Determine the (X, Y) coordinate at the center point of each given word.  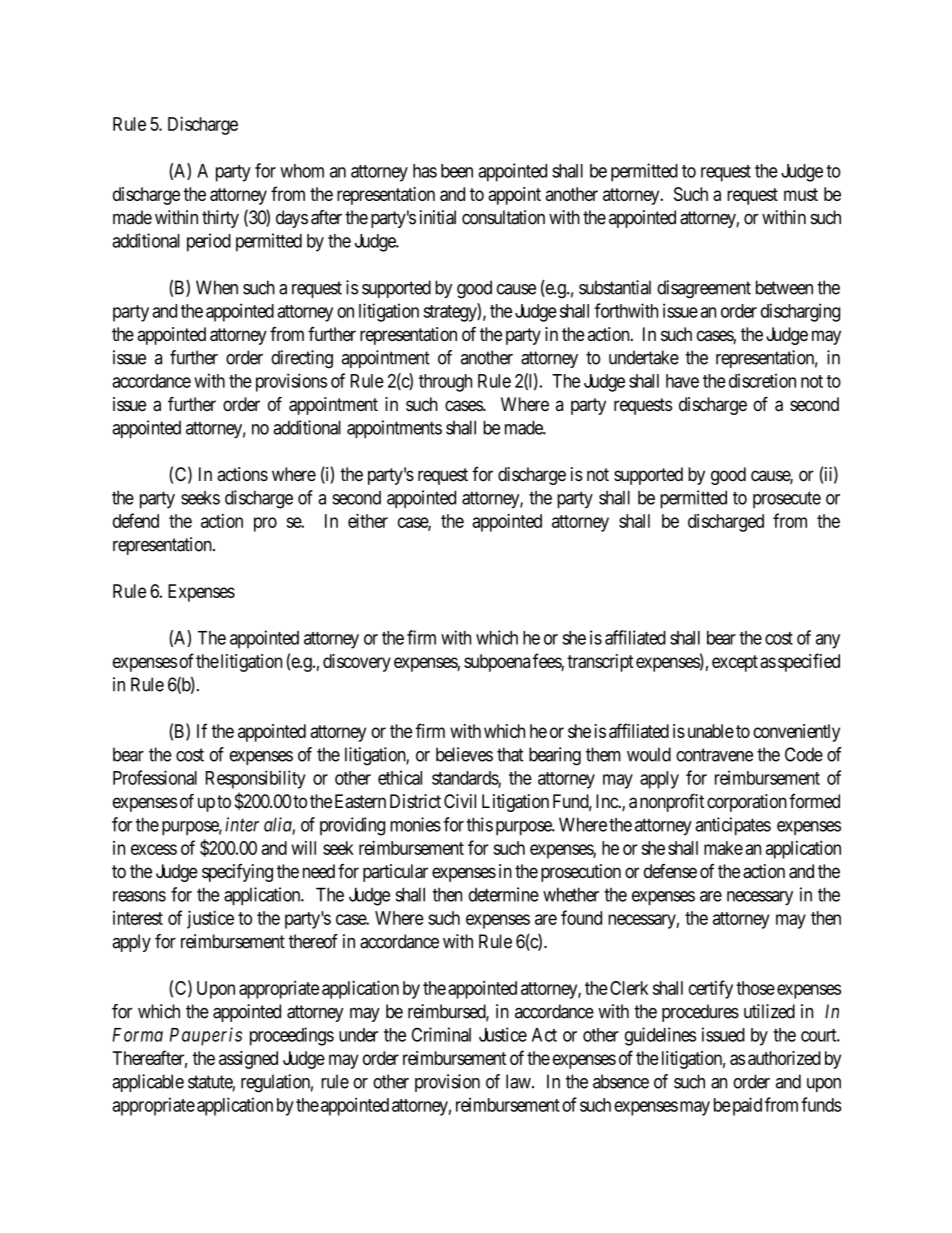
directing (302, 359)
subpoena (497, 663)
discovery (357, 663)
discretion (762, 380)
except (735, 663)
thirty (220, 219)
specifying (237, 873)
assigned (248, 1060)
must (801, 194)
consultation (503, 217)
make (723, 848)
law (519, 1081)
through (445, 383)
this (480, 824)
